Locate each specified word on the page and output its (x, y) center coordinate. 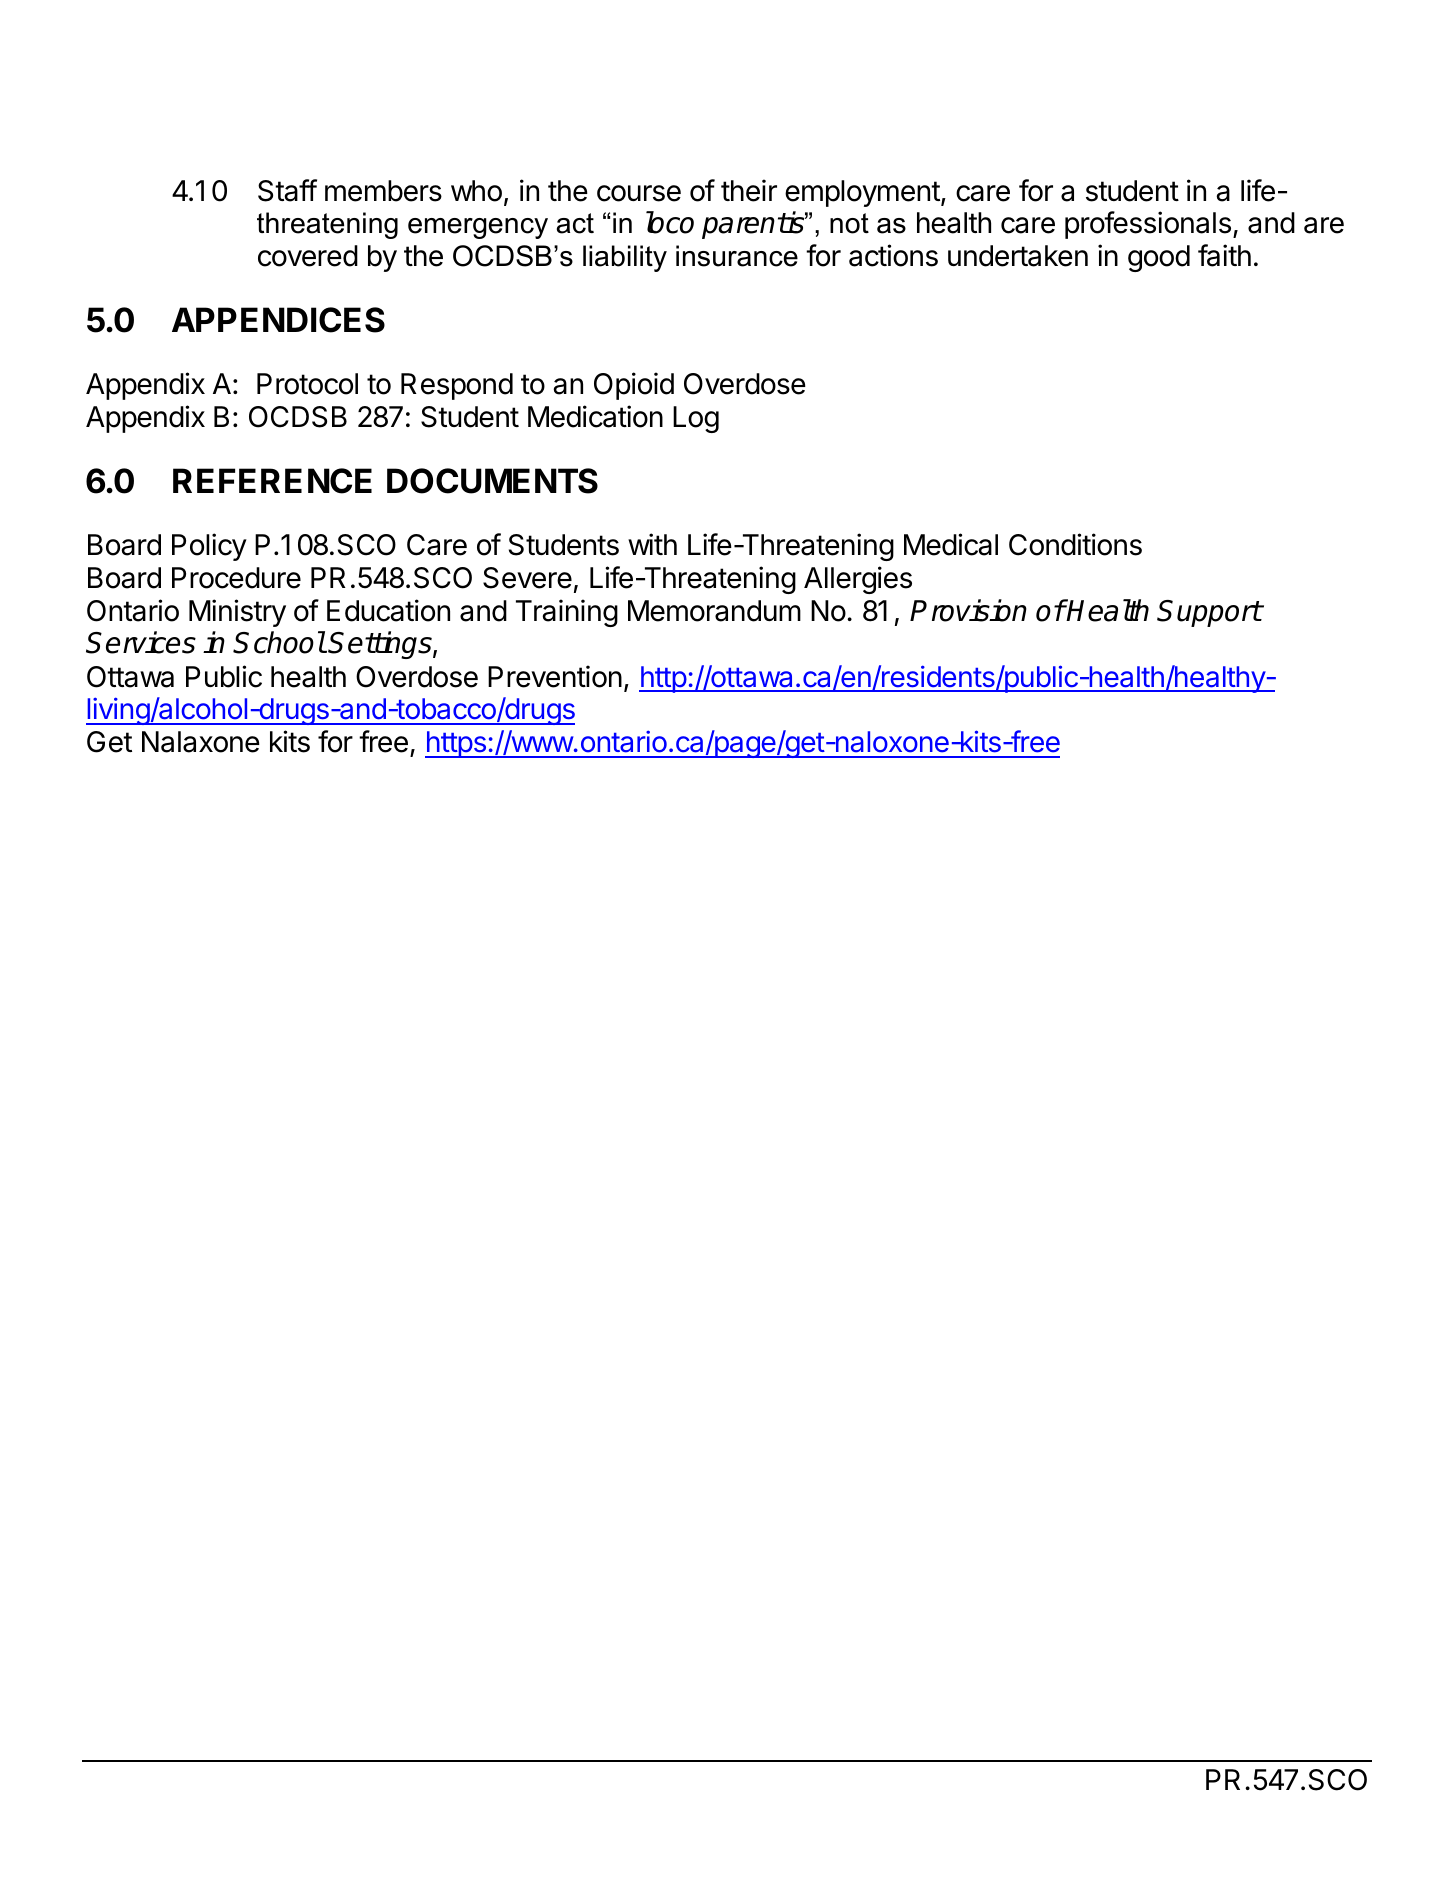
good (1159, 258)
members (383, 191)
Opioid (634, 386)
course (639, 193)
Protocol (307, 384)
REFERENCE (272, 481)
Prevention (555, 676)
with (652, 544)
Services (141, 642)
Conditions (1075, 544)
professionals (1148, 225)
